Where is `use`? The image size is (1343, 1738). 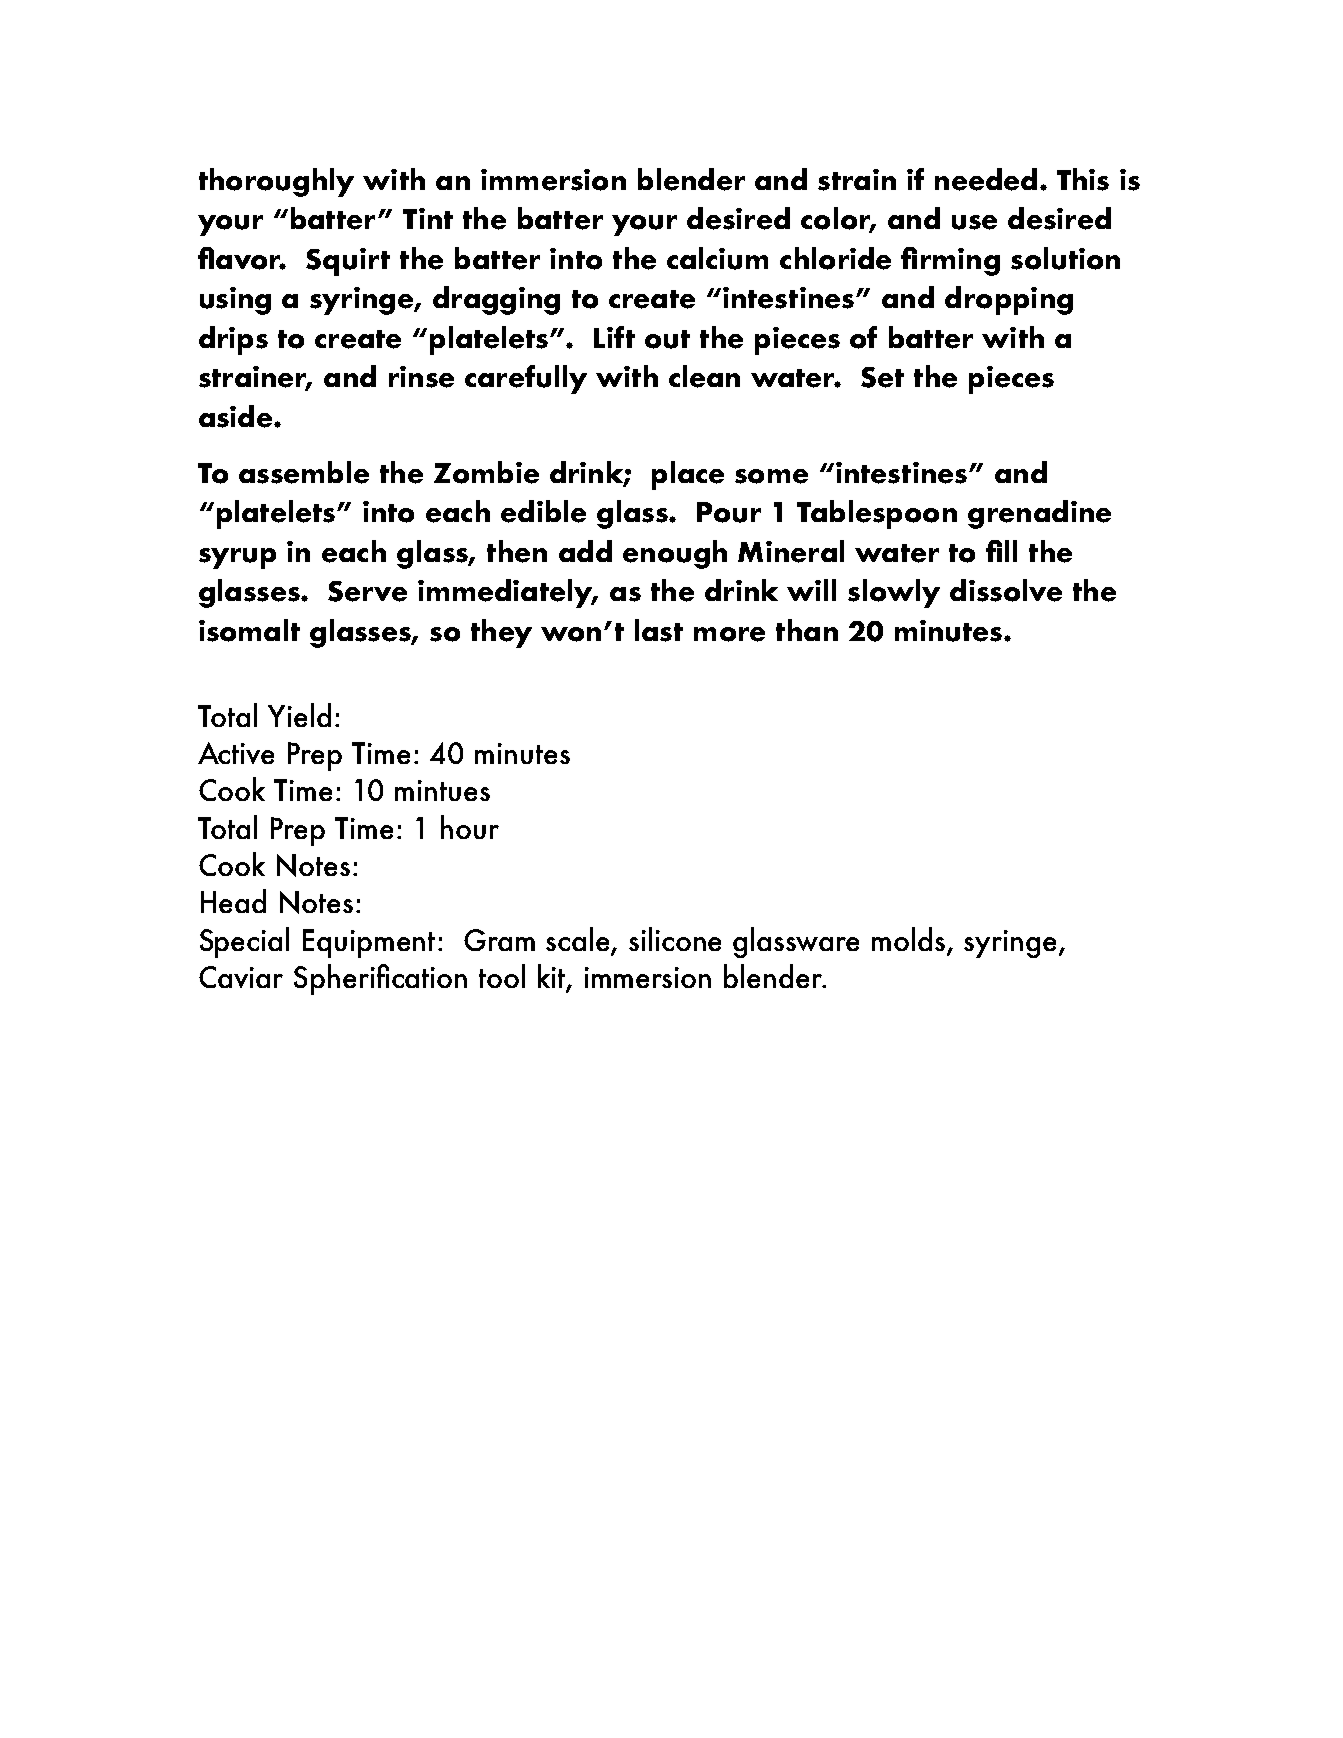
use is located at coordinates (974, 222).
